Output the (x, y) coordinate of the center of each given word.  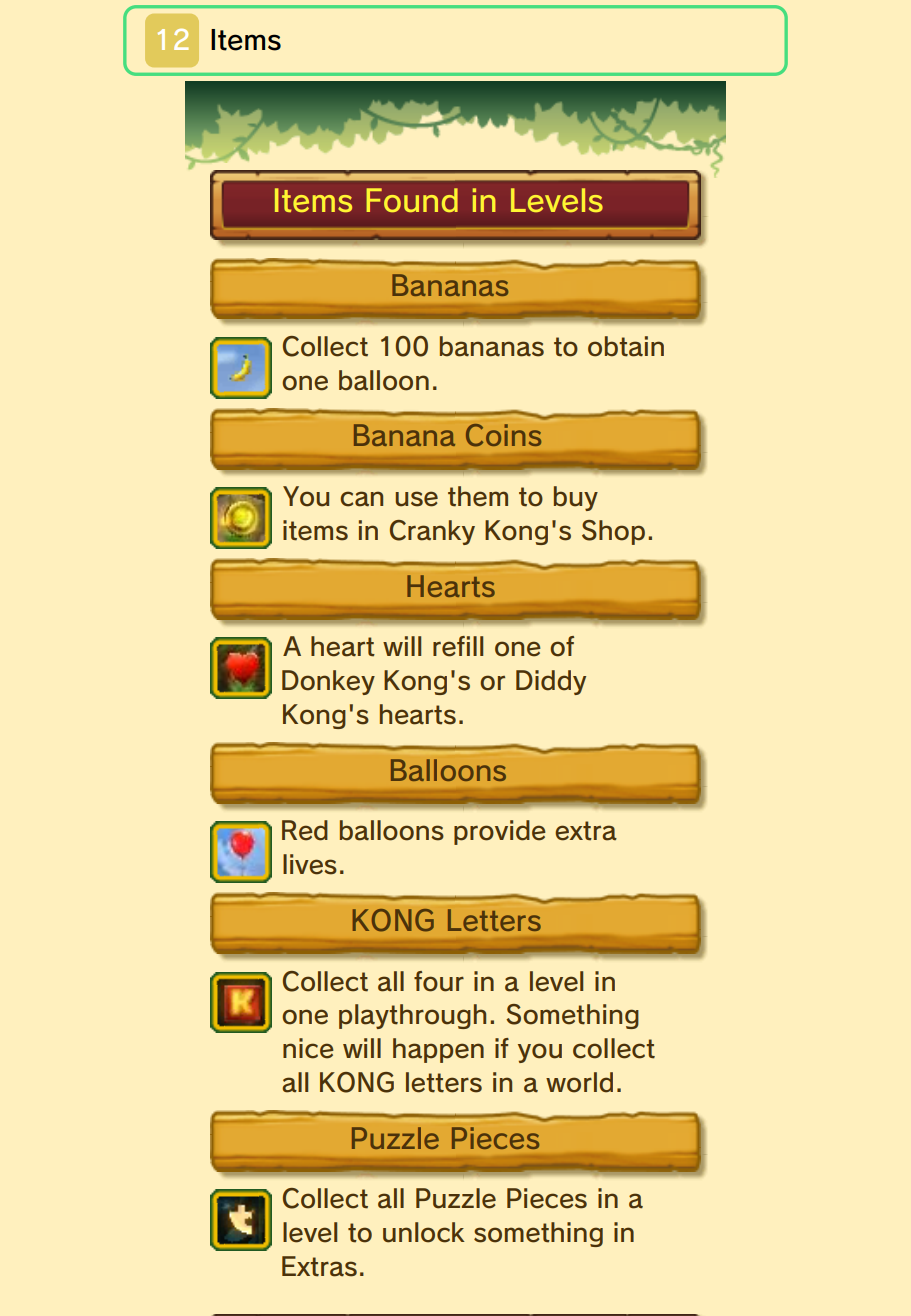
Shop (613, 532)
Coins (503, 435)
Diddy (551, 682)
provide (500, 832)
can (361, 499)
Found (412, 200)
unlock (424, 1232)
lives (310, 864)
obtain (626, 346)
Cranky (432, 532)
